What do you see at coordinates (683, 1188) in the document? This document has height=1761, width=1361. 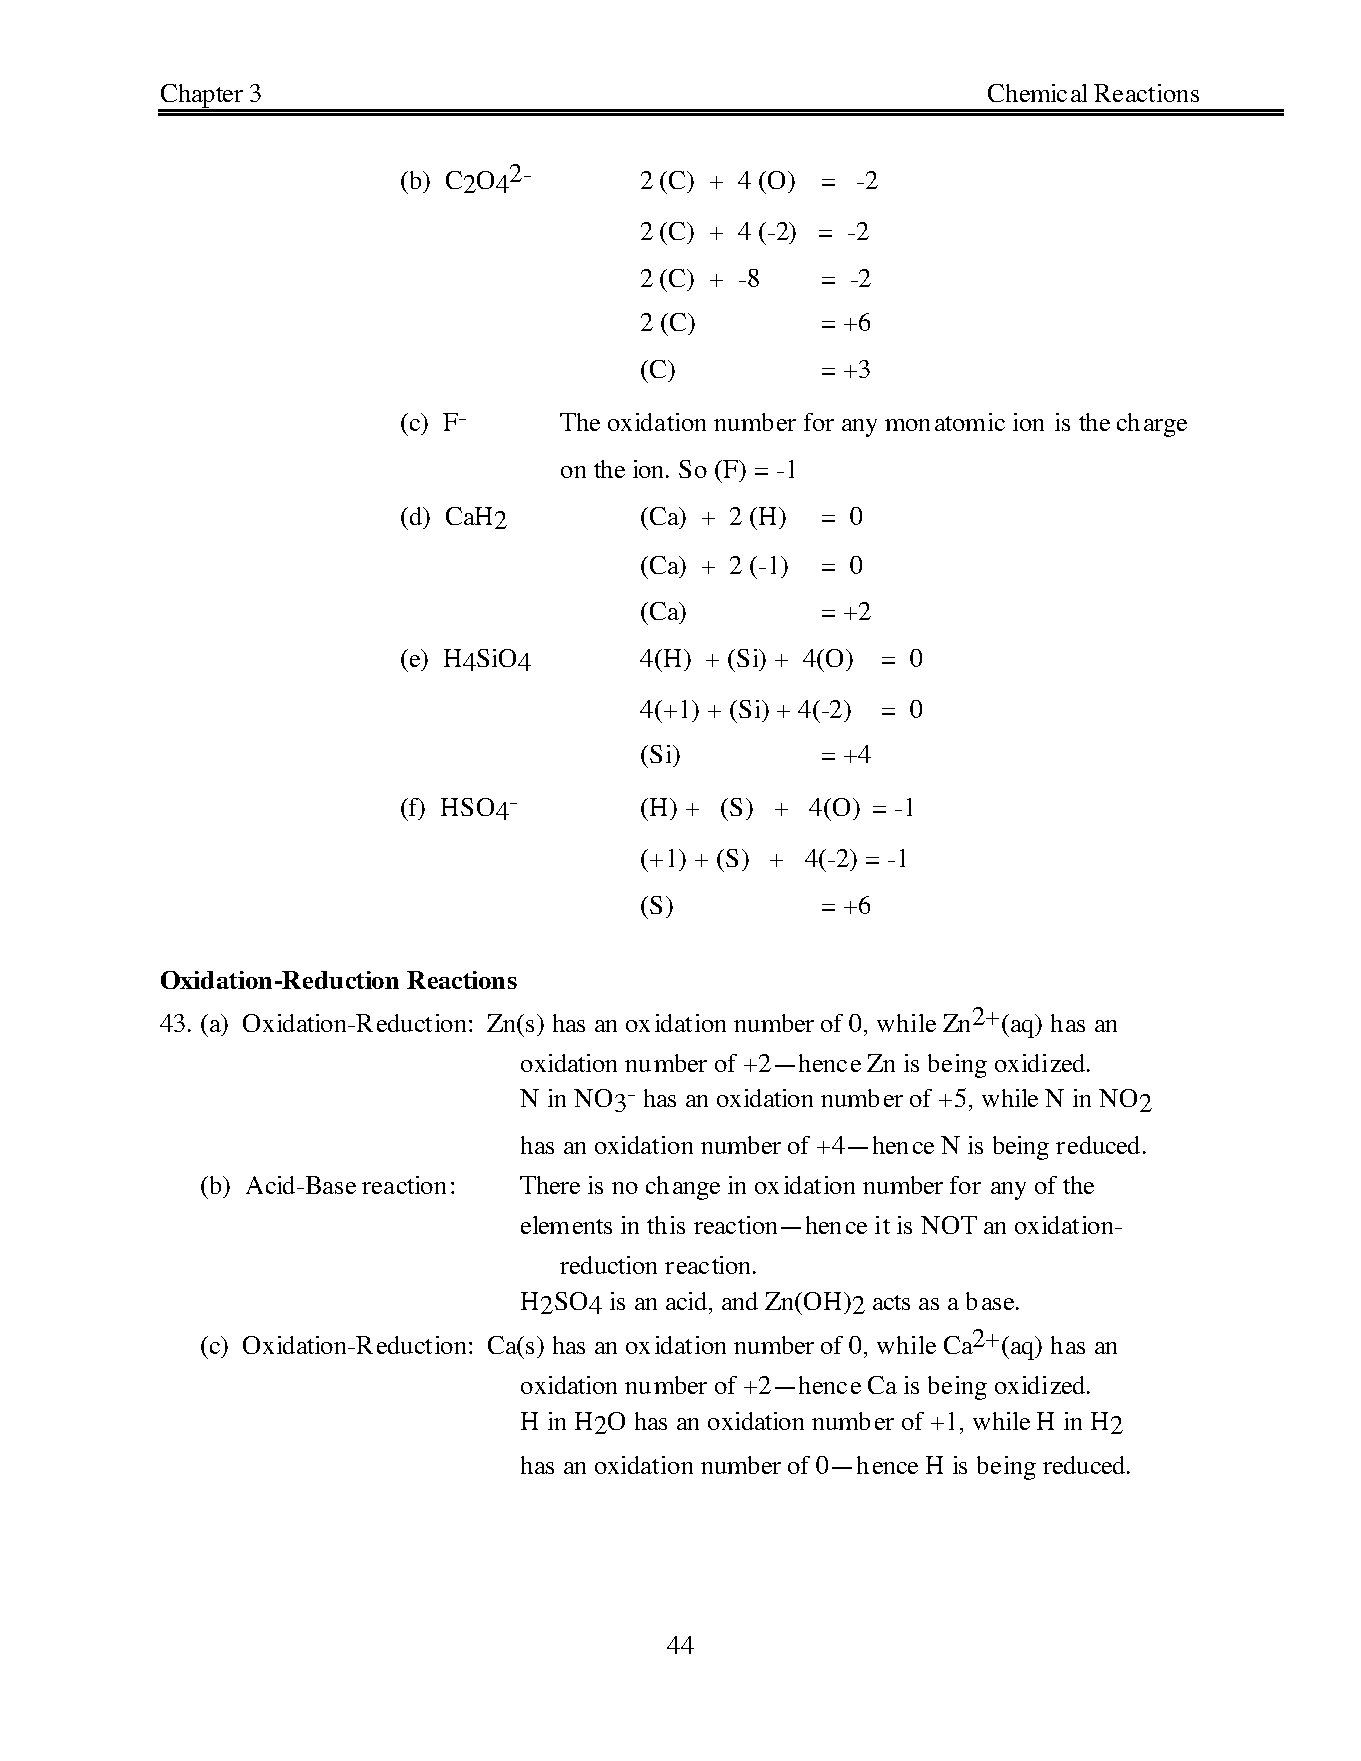 I see `change` at bounding box center [683, 1188].
